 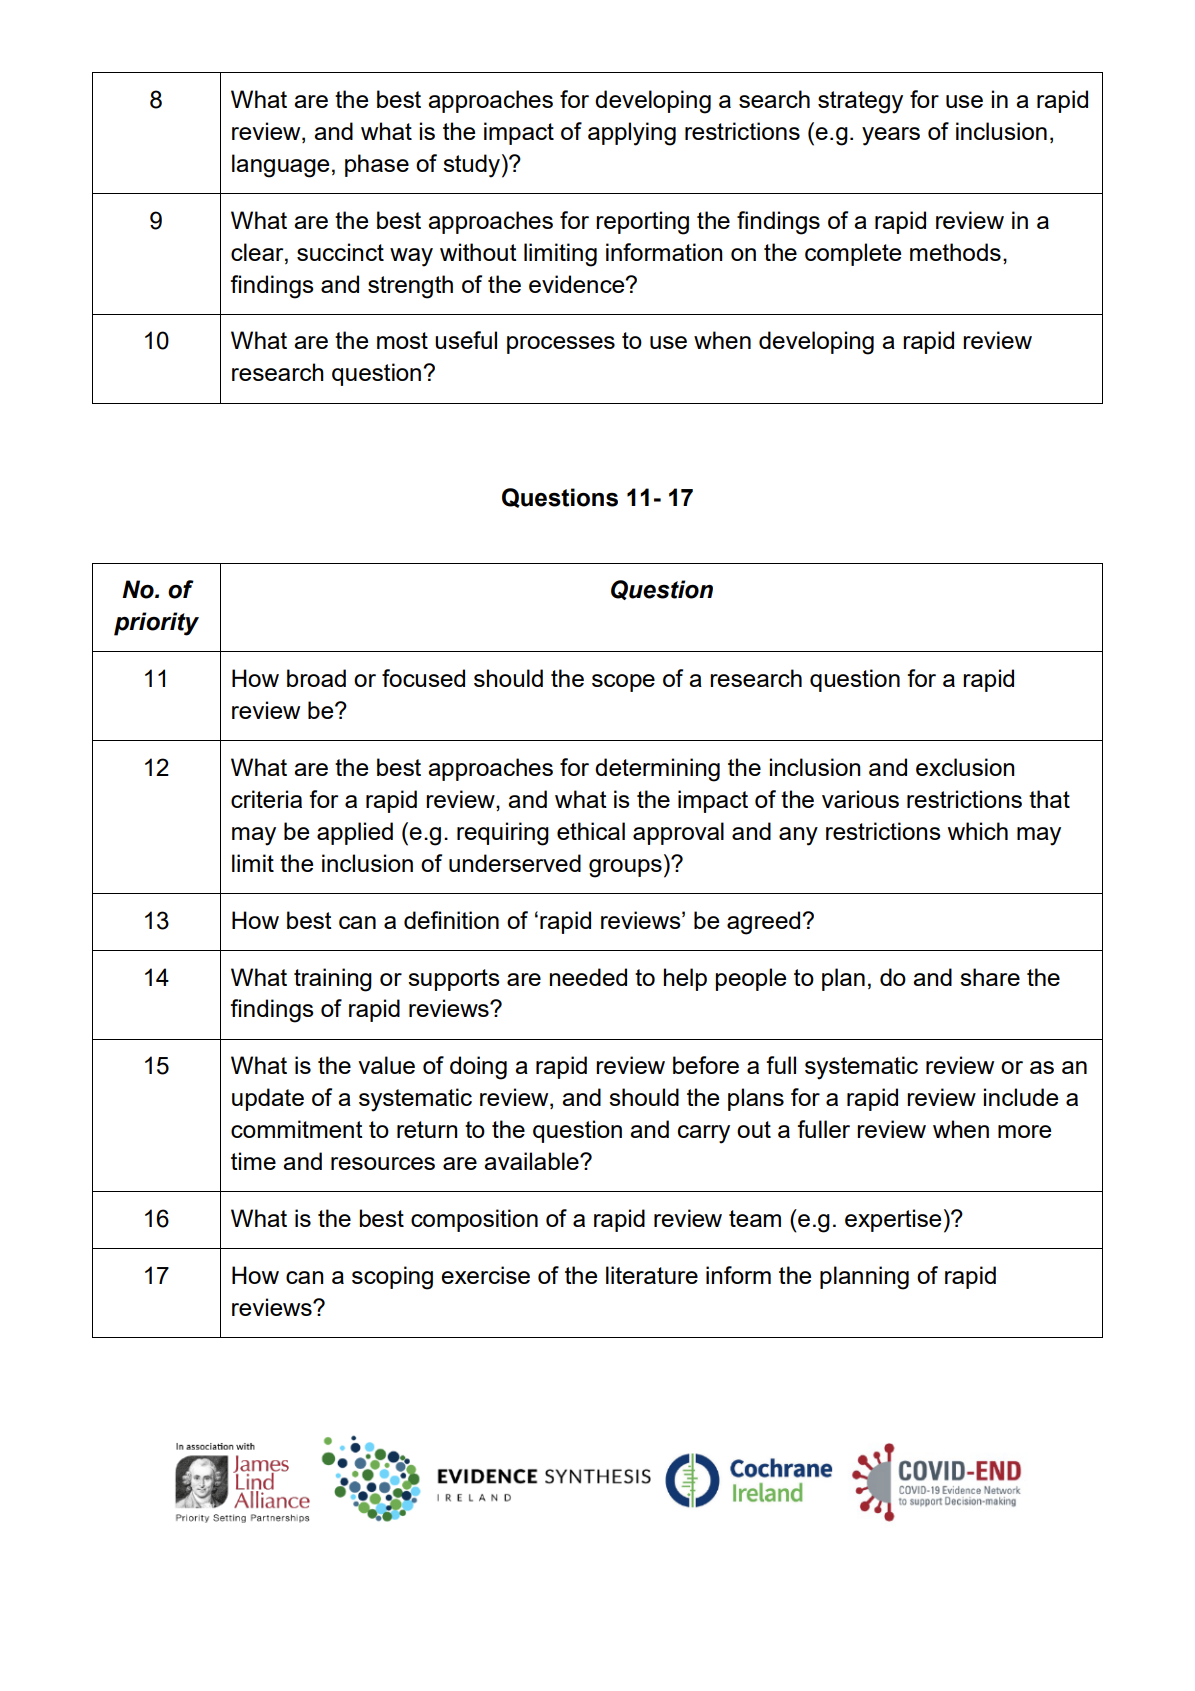 What do you see at coordinates (965, 767) in the screenshot?
I see `exclusion` at bounding box center [965, 767].
